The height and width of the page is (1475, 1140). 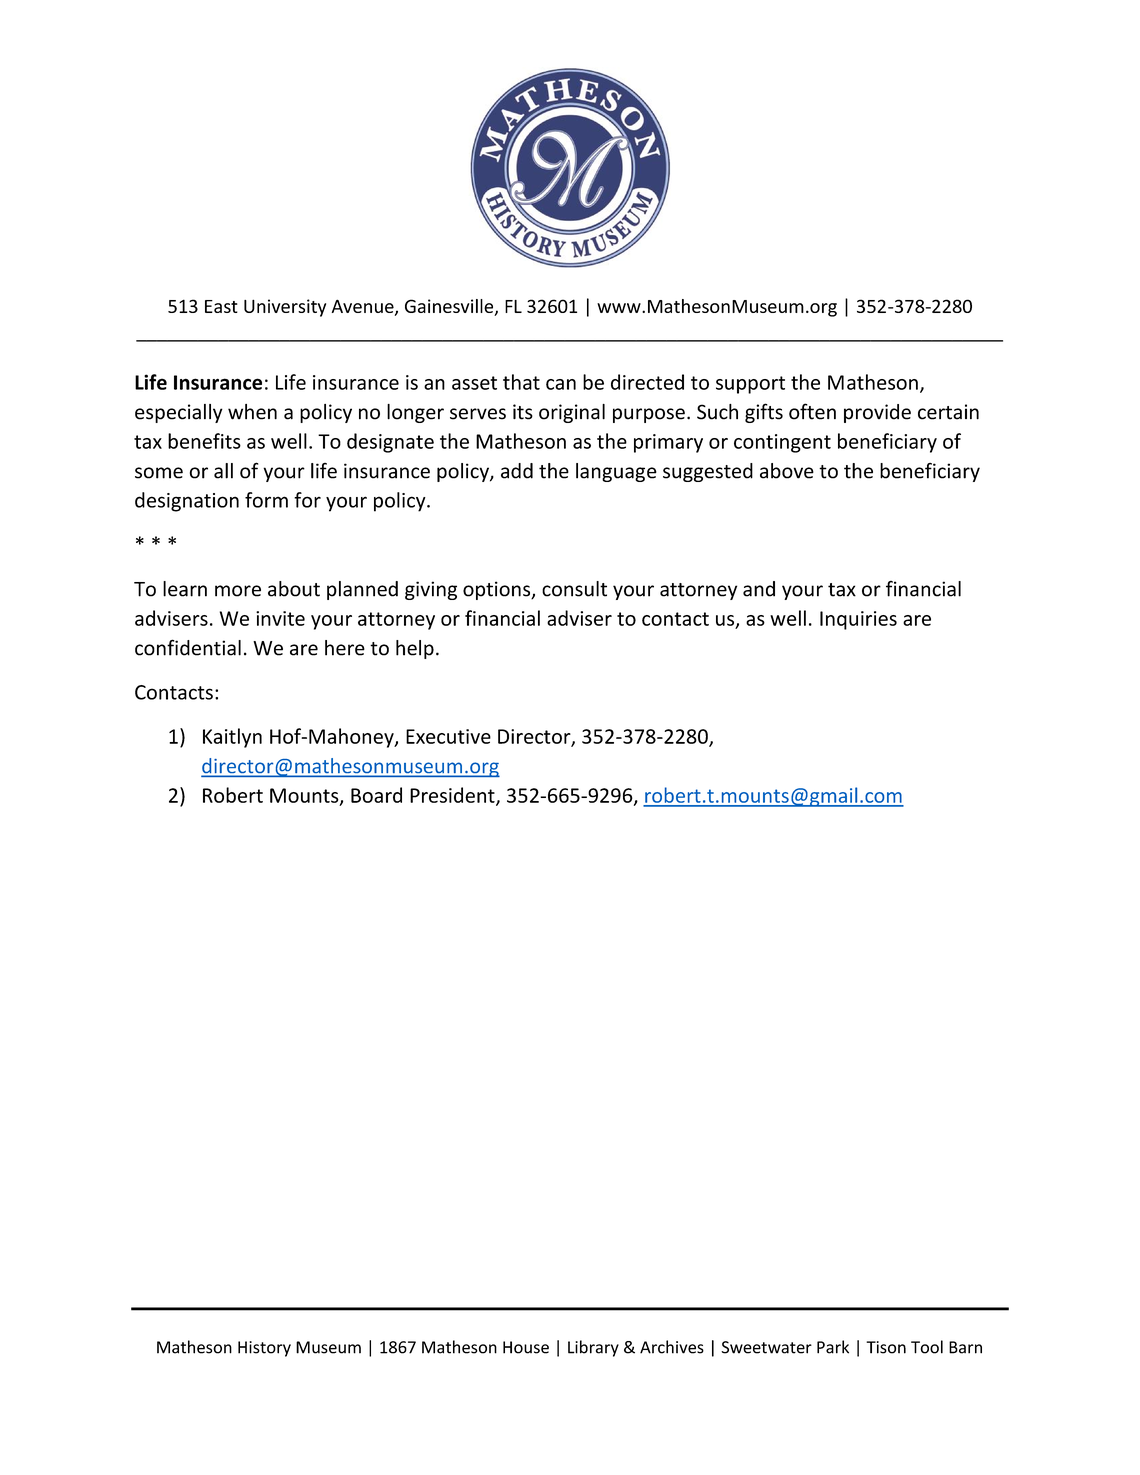 What do you see at coordinates (833, 1347) in the page?
I see `Park` at bounding box center [833, 1347].
